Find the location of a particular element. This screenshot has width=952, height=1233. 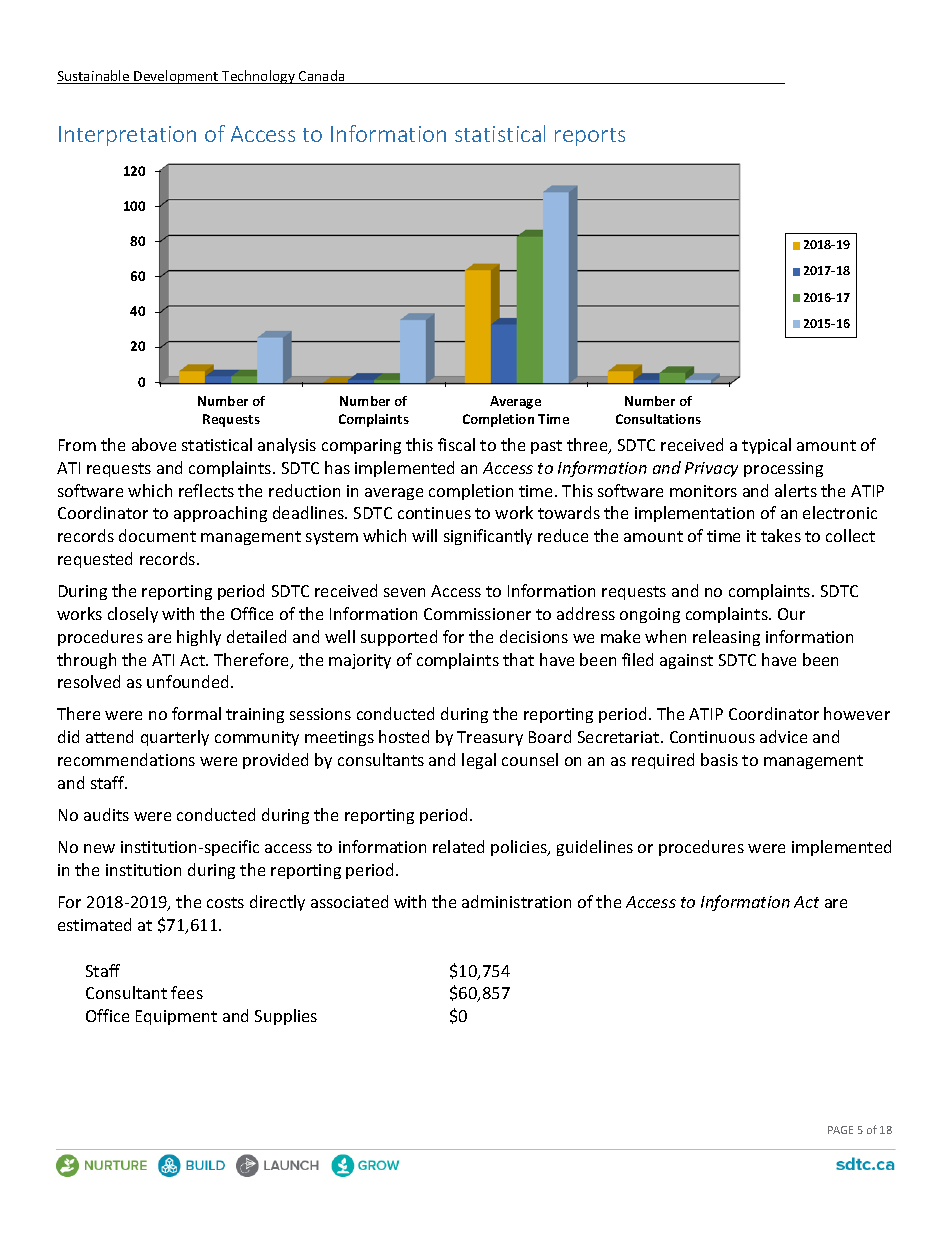

Supplies is located at coordinates (286, 1017).
